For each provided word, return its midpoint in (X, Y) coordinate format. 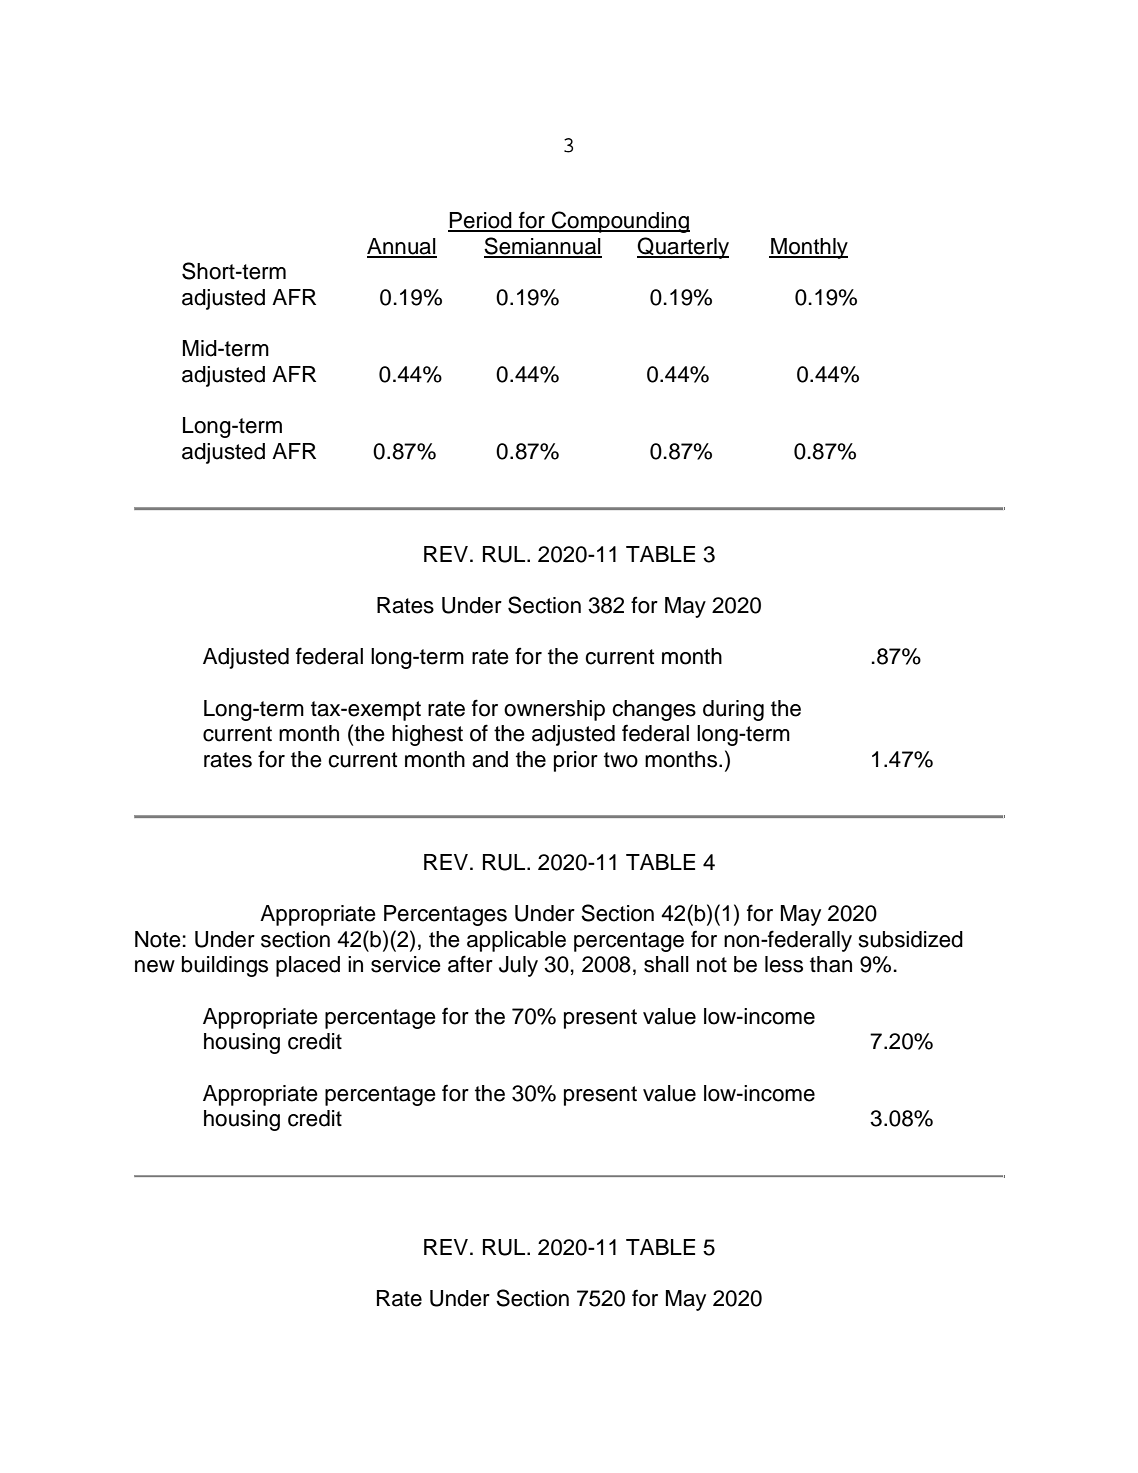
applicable (516, 941)
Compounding (620, 222)
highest (427, 735)
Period (481, 221)
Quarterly (683, 248)
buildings (225, 966)
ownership (554, 710)
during (733, 710)
